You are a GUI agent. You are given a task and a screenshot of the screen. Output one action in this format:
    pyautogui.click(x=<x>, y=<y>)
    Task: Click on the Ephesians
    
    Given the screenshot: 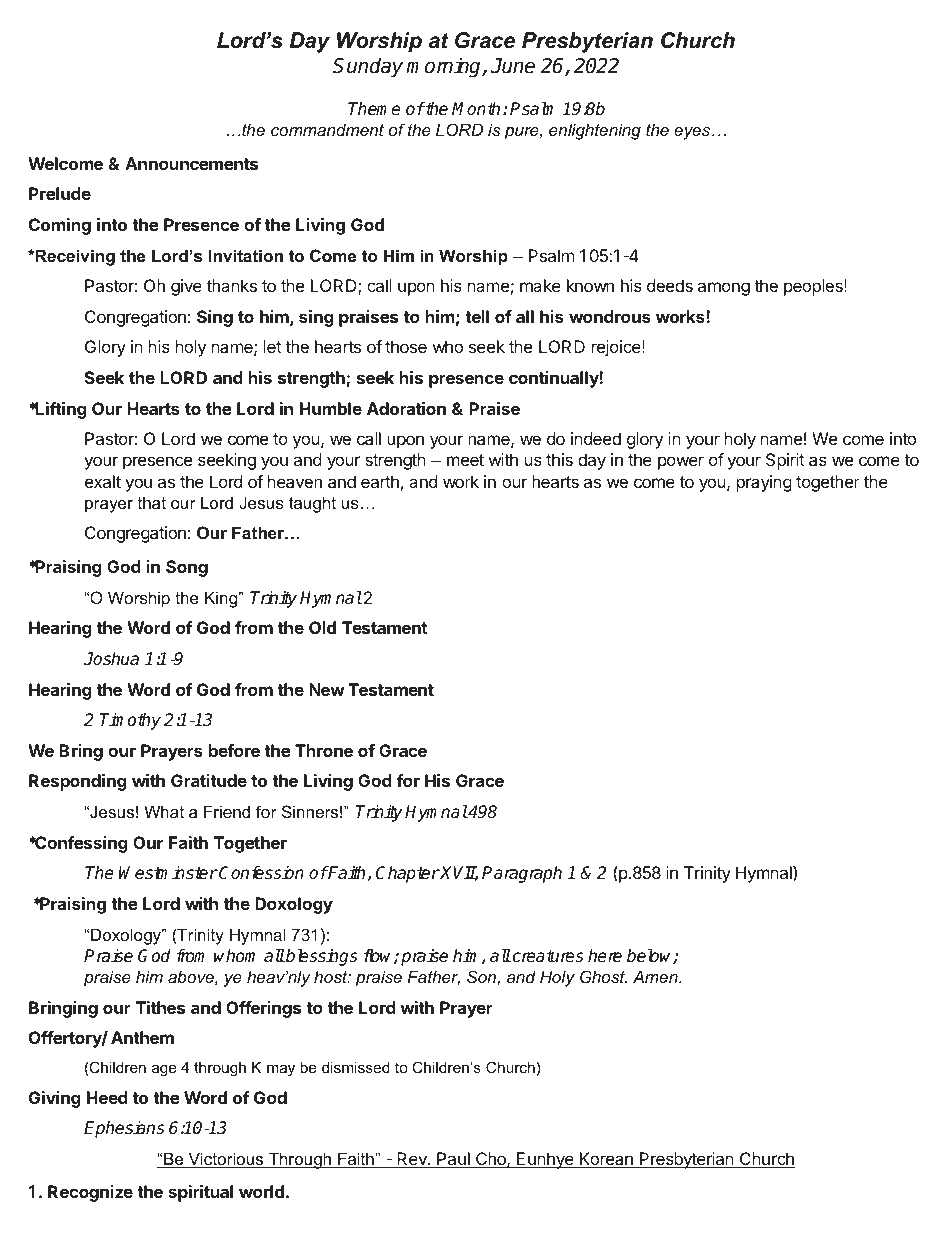 What is the action you would take?
    pyautogui.click(x=124, y=1129)
